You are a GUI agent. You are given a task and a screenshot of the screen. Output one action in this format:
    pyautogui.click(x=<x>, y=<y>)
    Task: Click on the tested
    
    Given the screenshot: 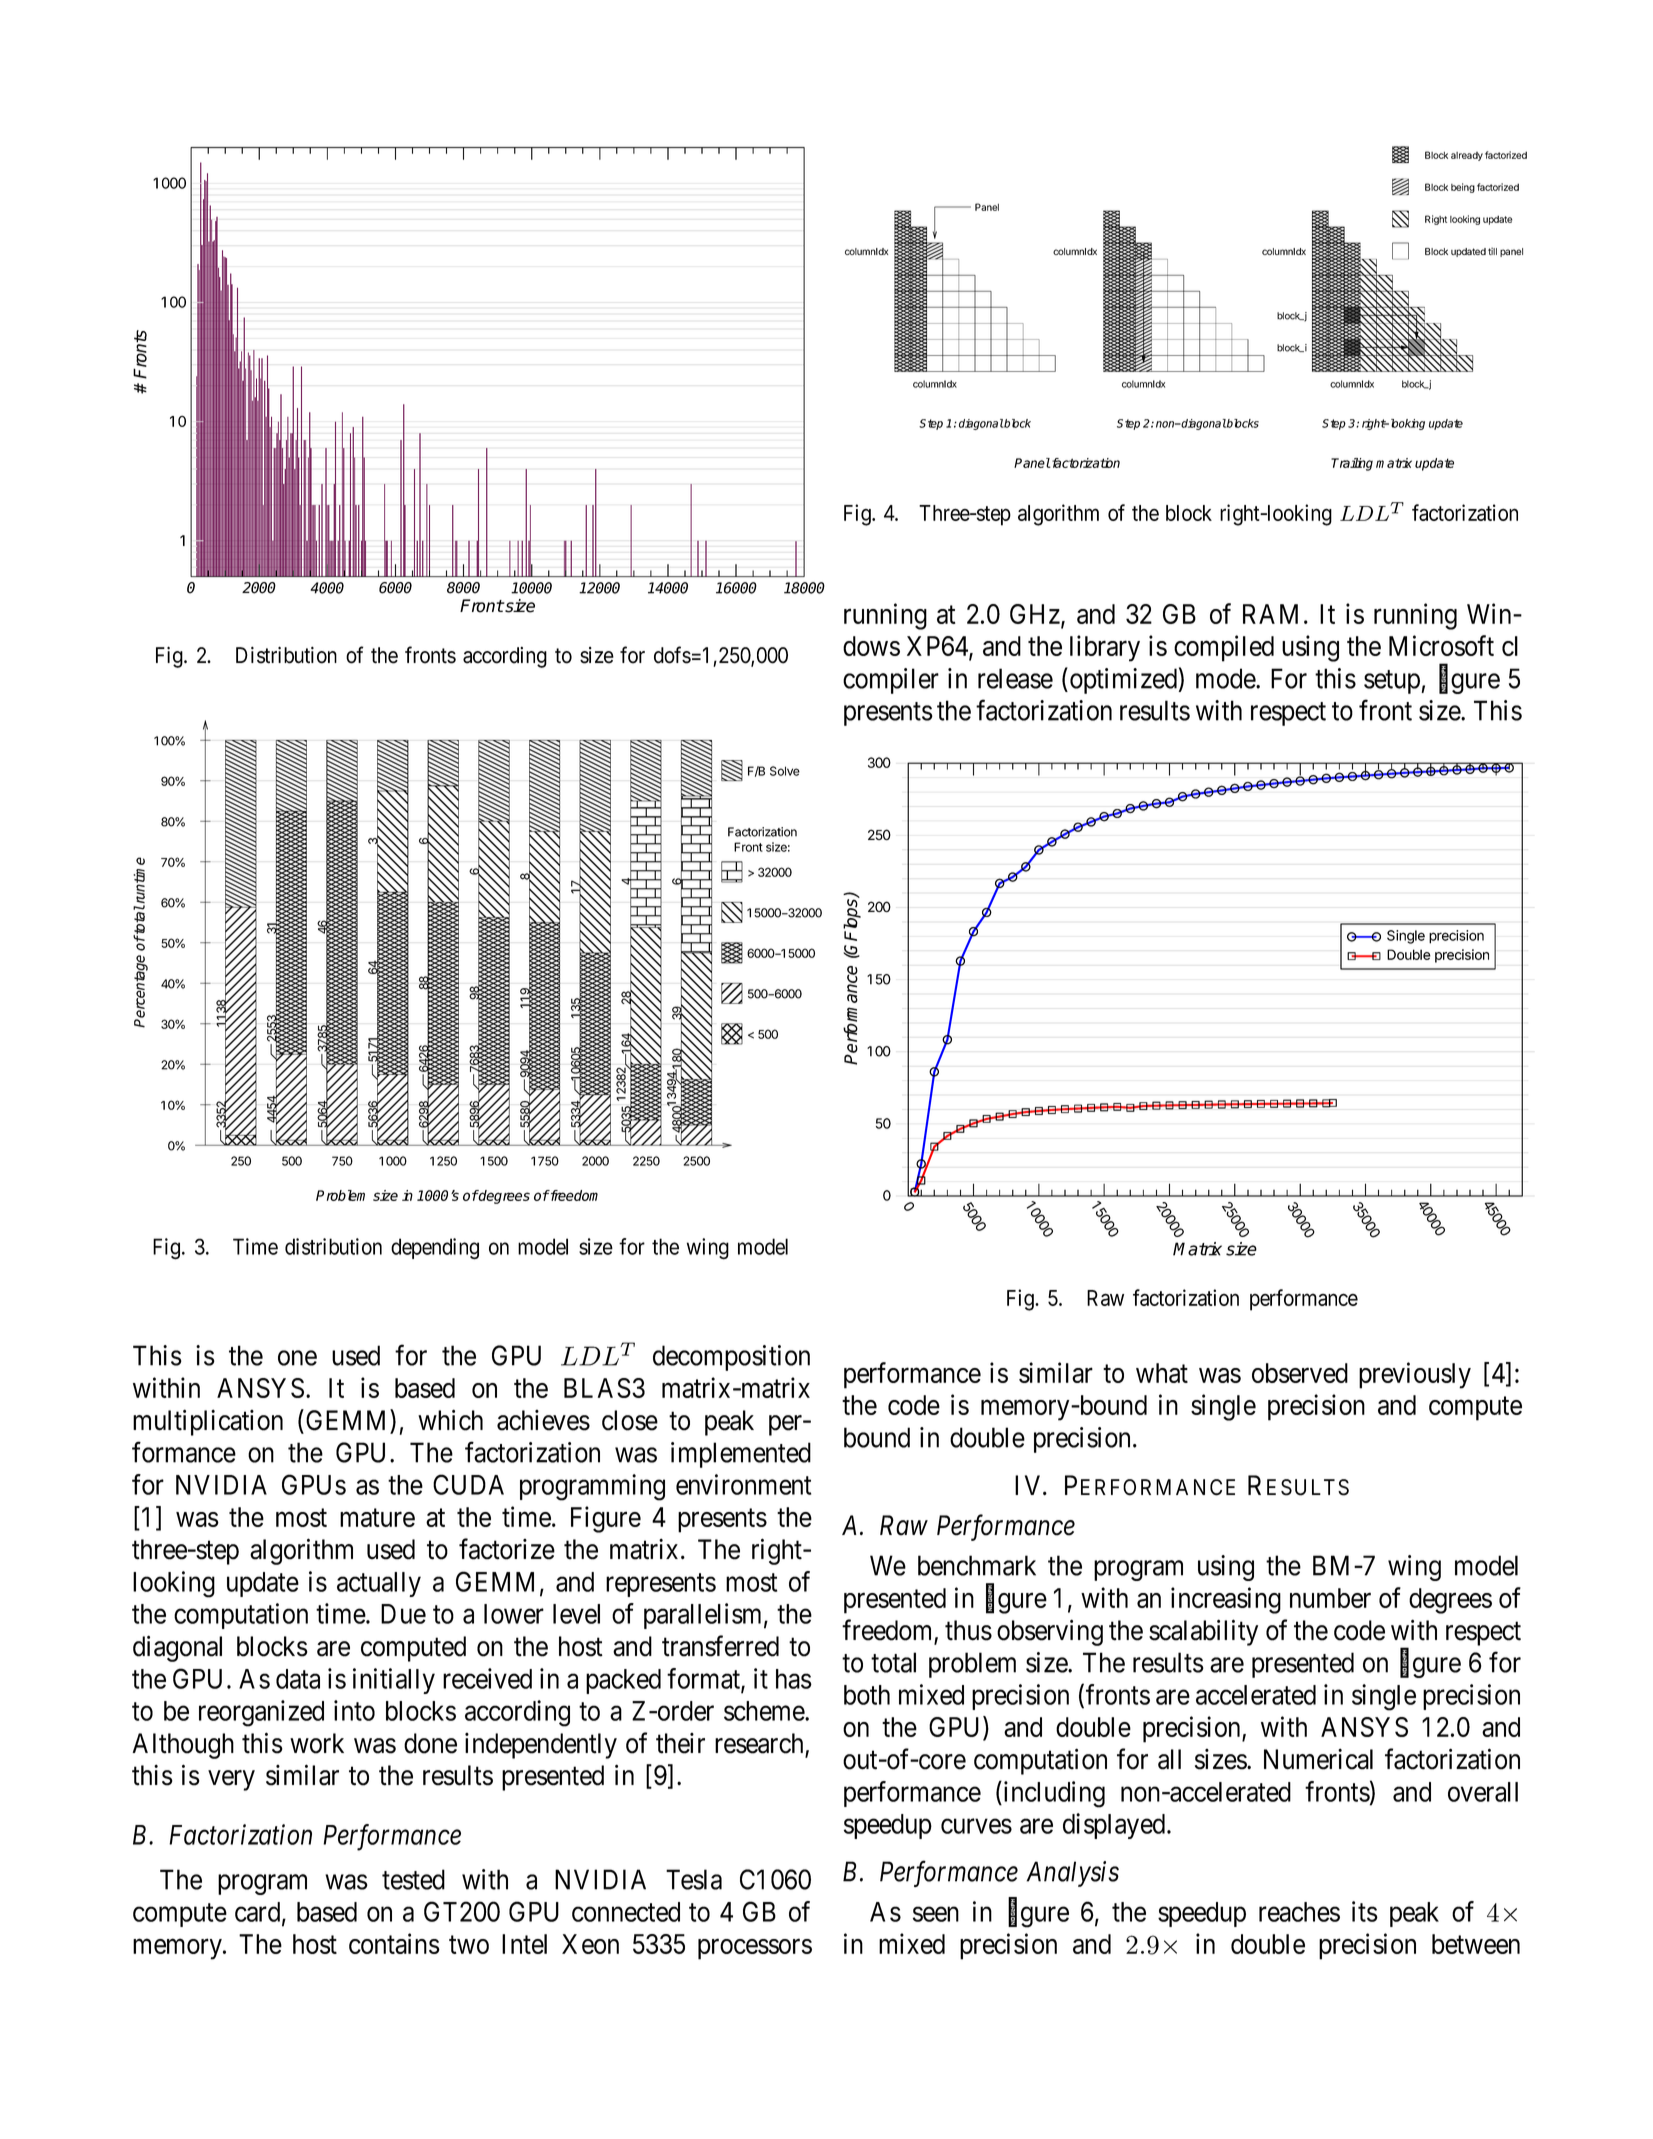 What is the action you would take?
    pyautogui.click(x=413, y=1879)
